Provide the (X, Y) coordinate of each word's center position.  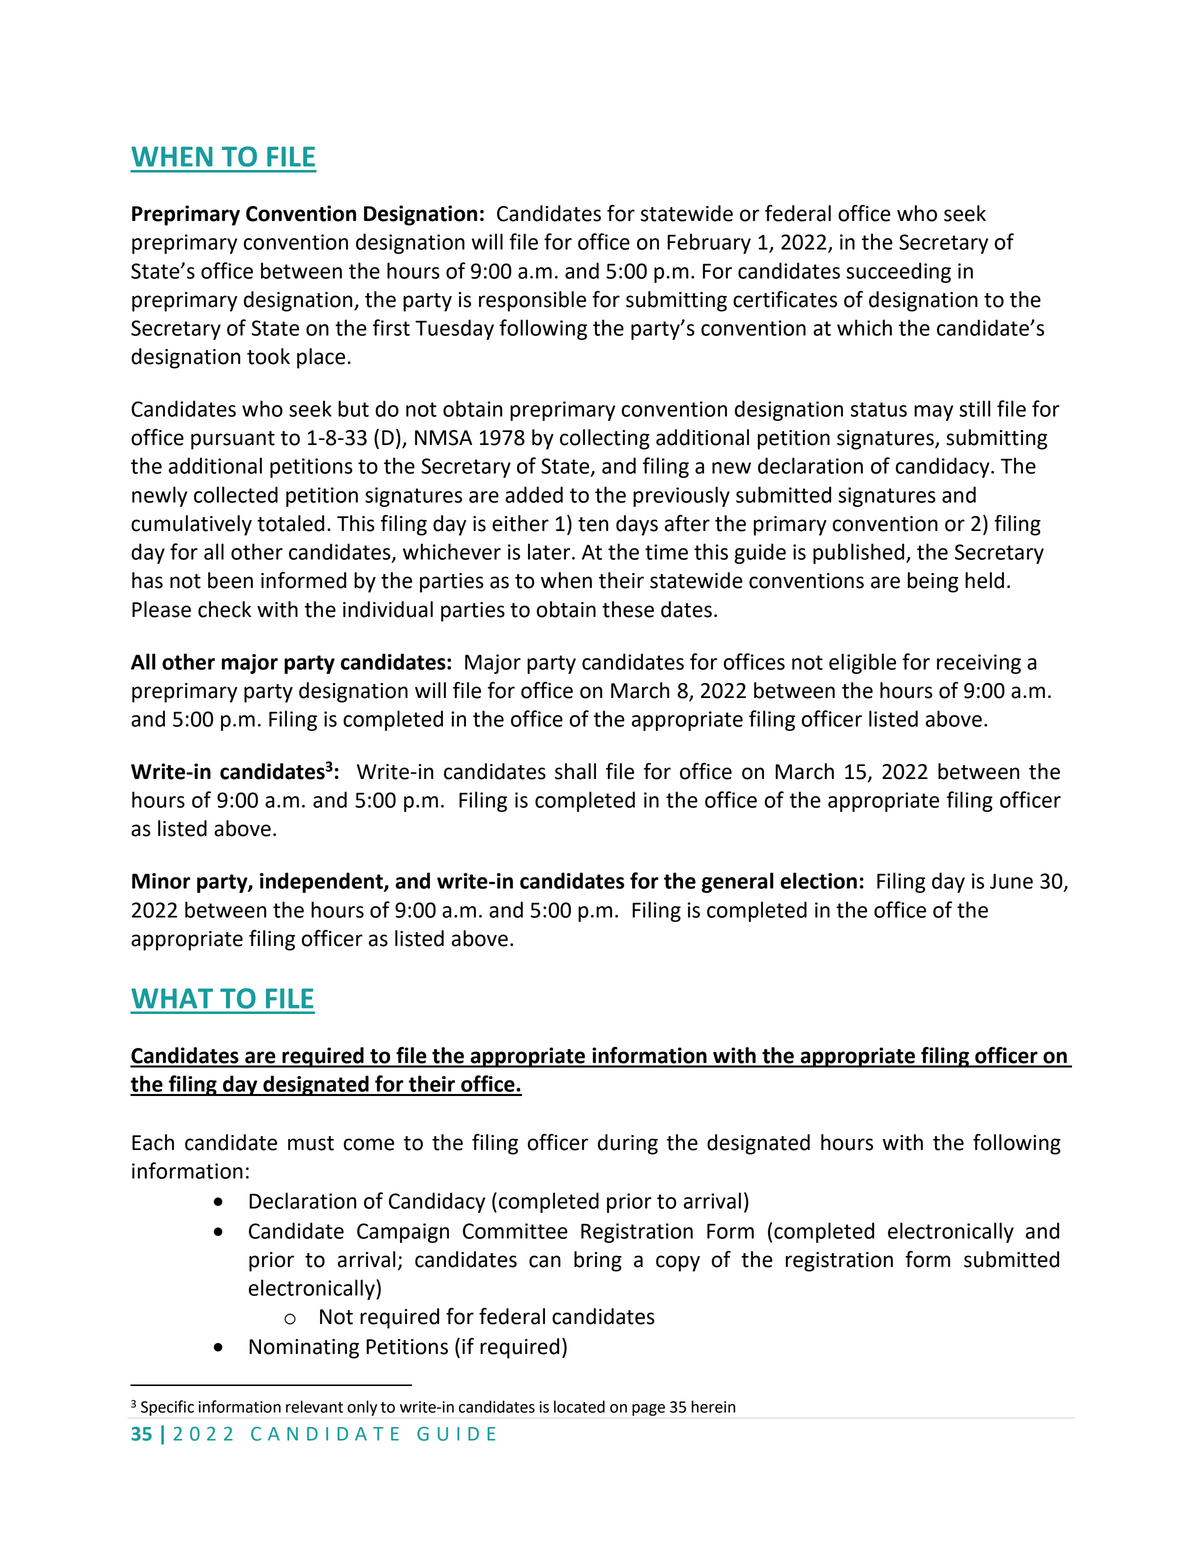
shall (575, 771)
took (268, 356)
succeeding (898, 272)
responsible (532, 301)
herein (713, 1406)
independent (322, 882)
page (648, 1410)
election (818, 880)
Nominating (304, 1349)
